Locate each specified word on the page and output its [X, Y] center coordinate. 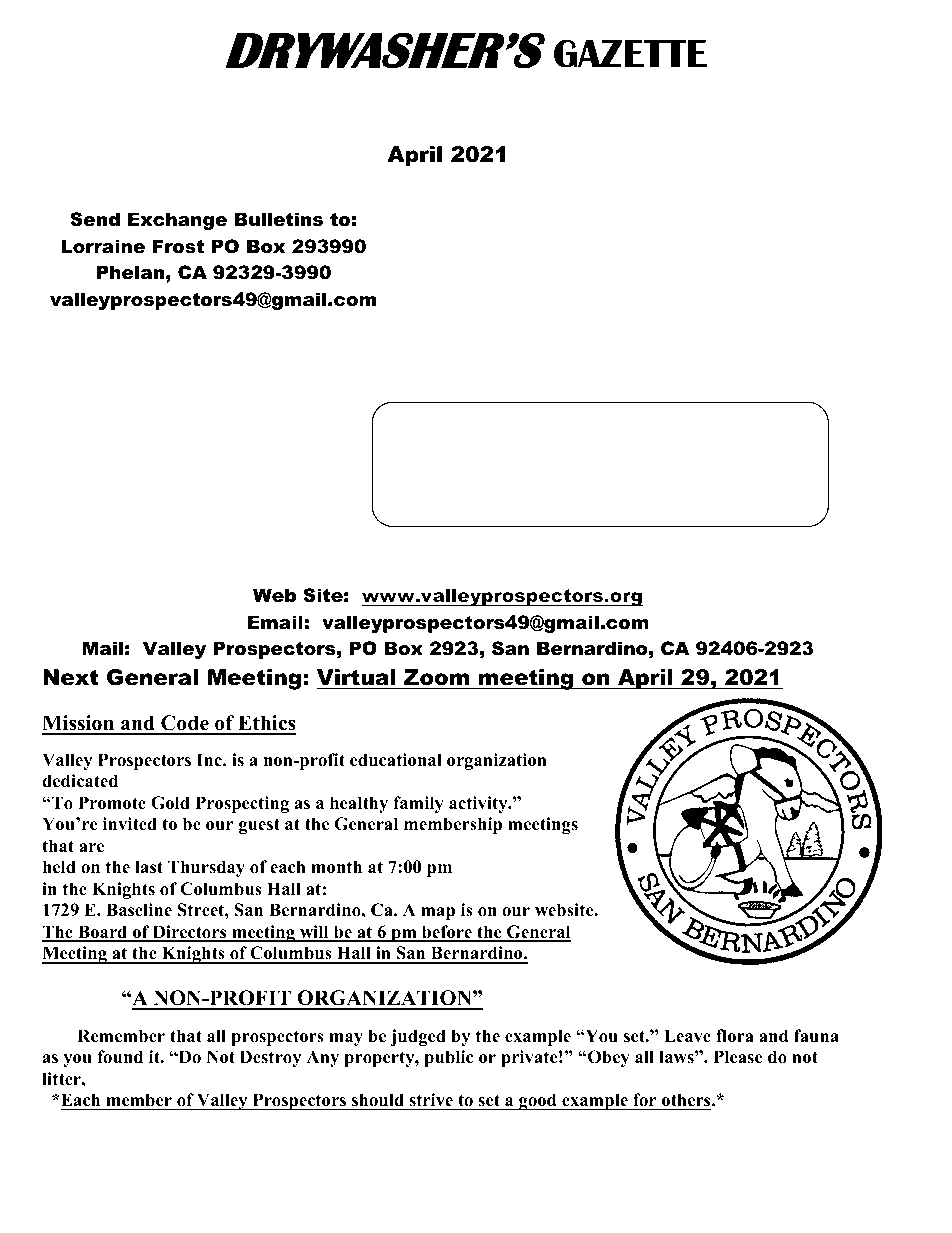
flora [735, 1036]
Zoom [436, 677]
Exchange [177, 221]
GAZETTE [631, 53]
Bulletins [279, 219]
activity [479, 804]
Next [71, 677]
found [120, 1057]
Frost [178, 246]
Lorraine [103, 246]
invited [130, 824]
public [448, 1058]
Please [738, 1057]
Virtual [356, 677]
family [418, 804]
